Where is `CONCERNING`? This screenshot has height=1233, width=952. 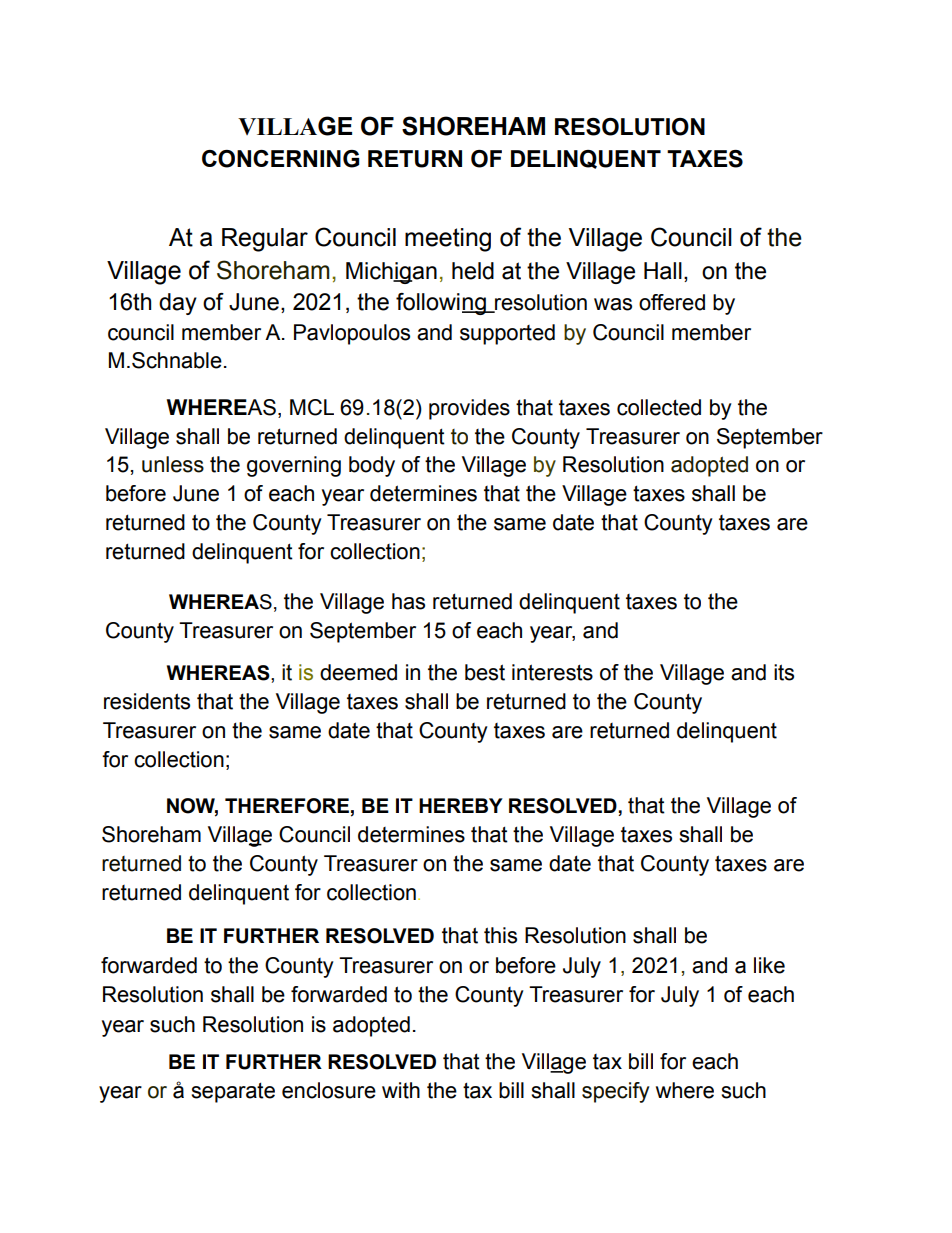 CONCERNING is located at coordinates (280, 159).
